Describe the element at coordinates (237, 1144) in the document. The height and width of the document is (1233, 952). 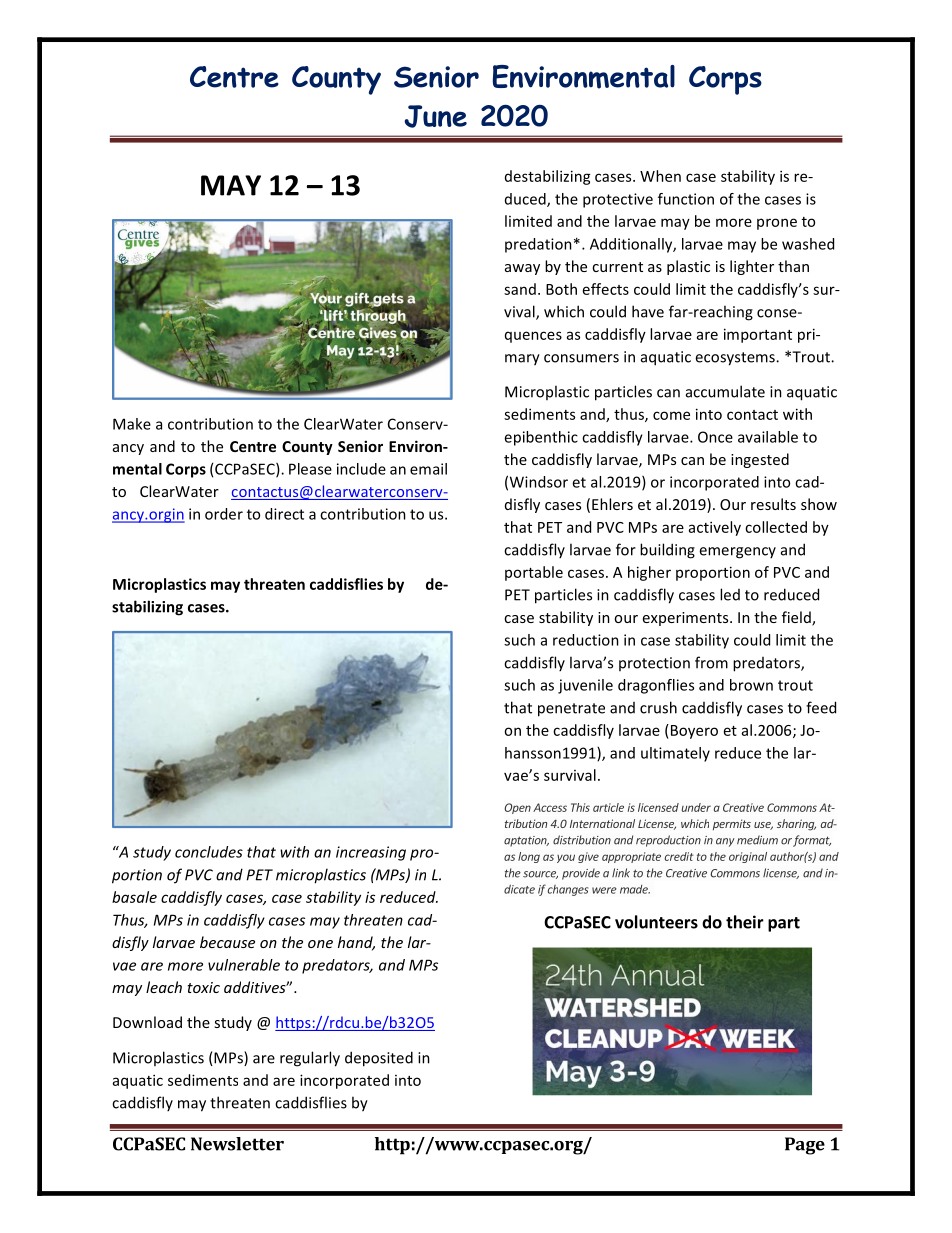
I see `Newsletter` at that location.
